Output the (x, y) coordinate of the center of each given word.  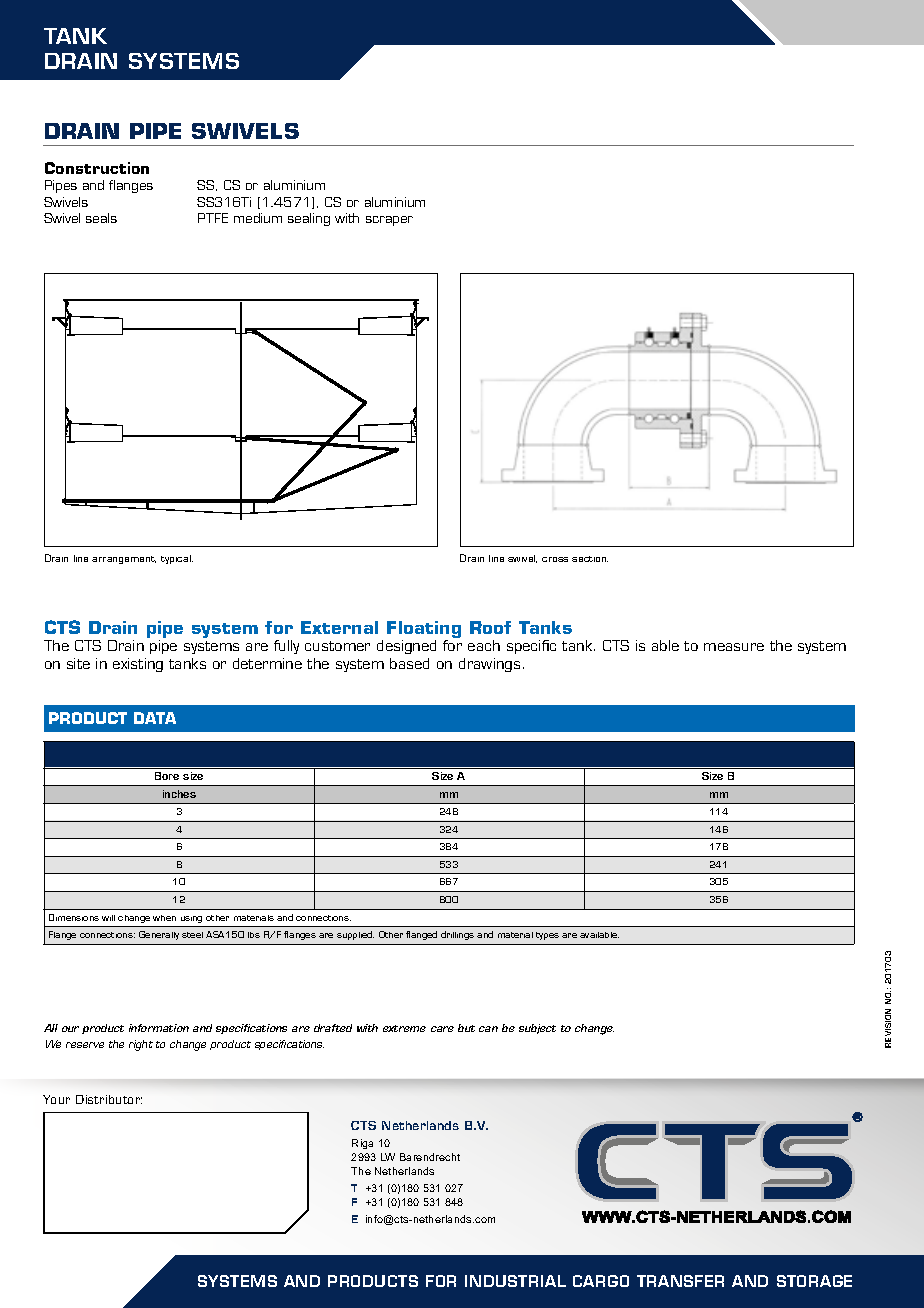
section (590, 559)
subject (537, 1029)
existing (138, 665)
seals (101, 218)
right (141, 1045)
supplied (355, 935)
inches (179, 794)
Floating (424, 631)
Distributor (109, 1099)
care (442, 1029)
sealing (309, 219)
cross (555, 559)
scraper (389, 221)
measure (734, 647)
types (547, 936)
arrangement (124, 560)
